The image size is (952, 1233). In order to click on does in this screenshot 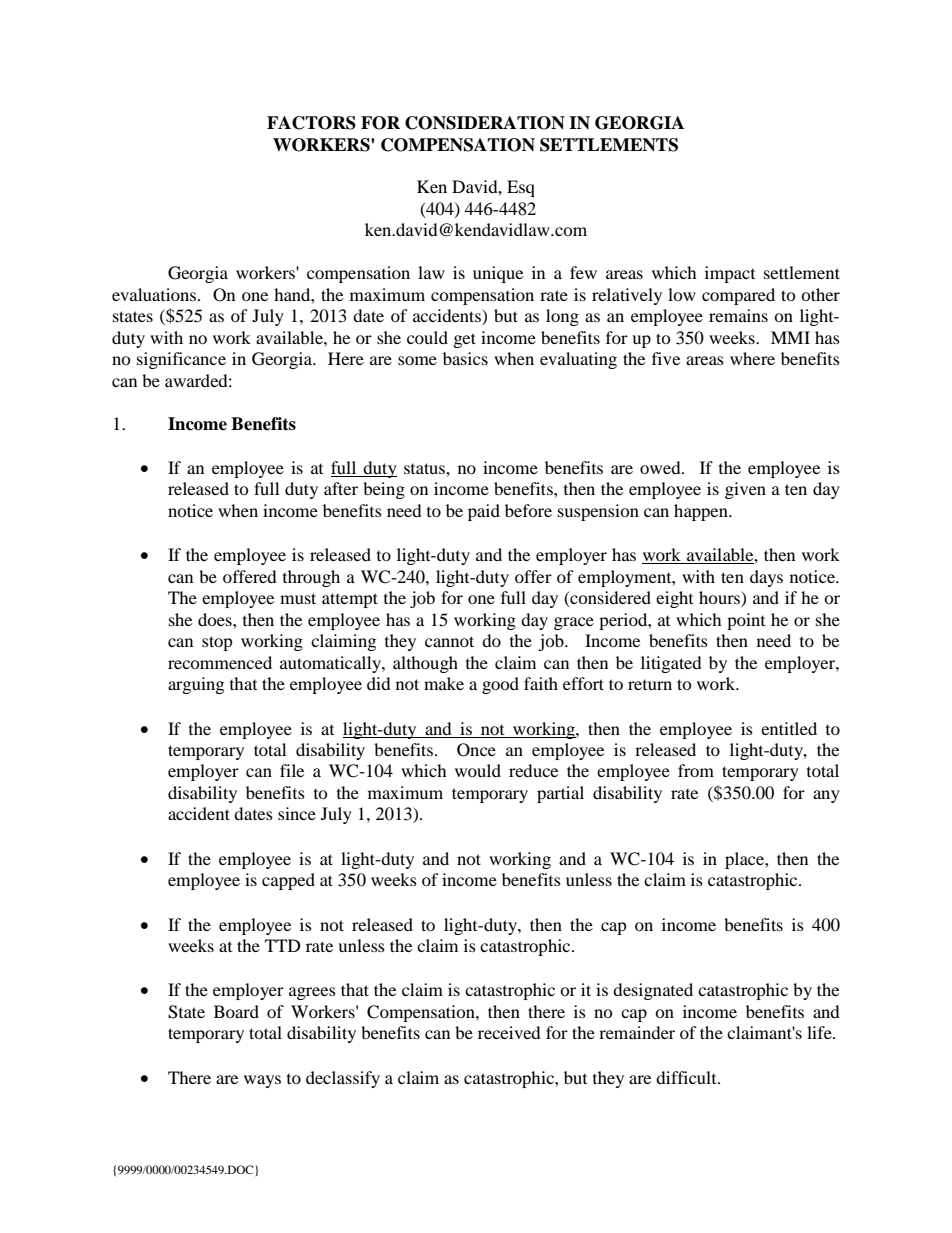, I will do `click(216, 619)`.
